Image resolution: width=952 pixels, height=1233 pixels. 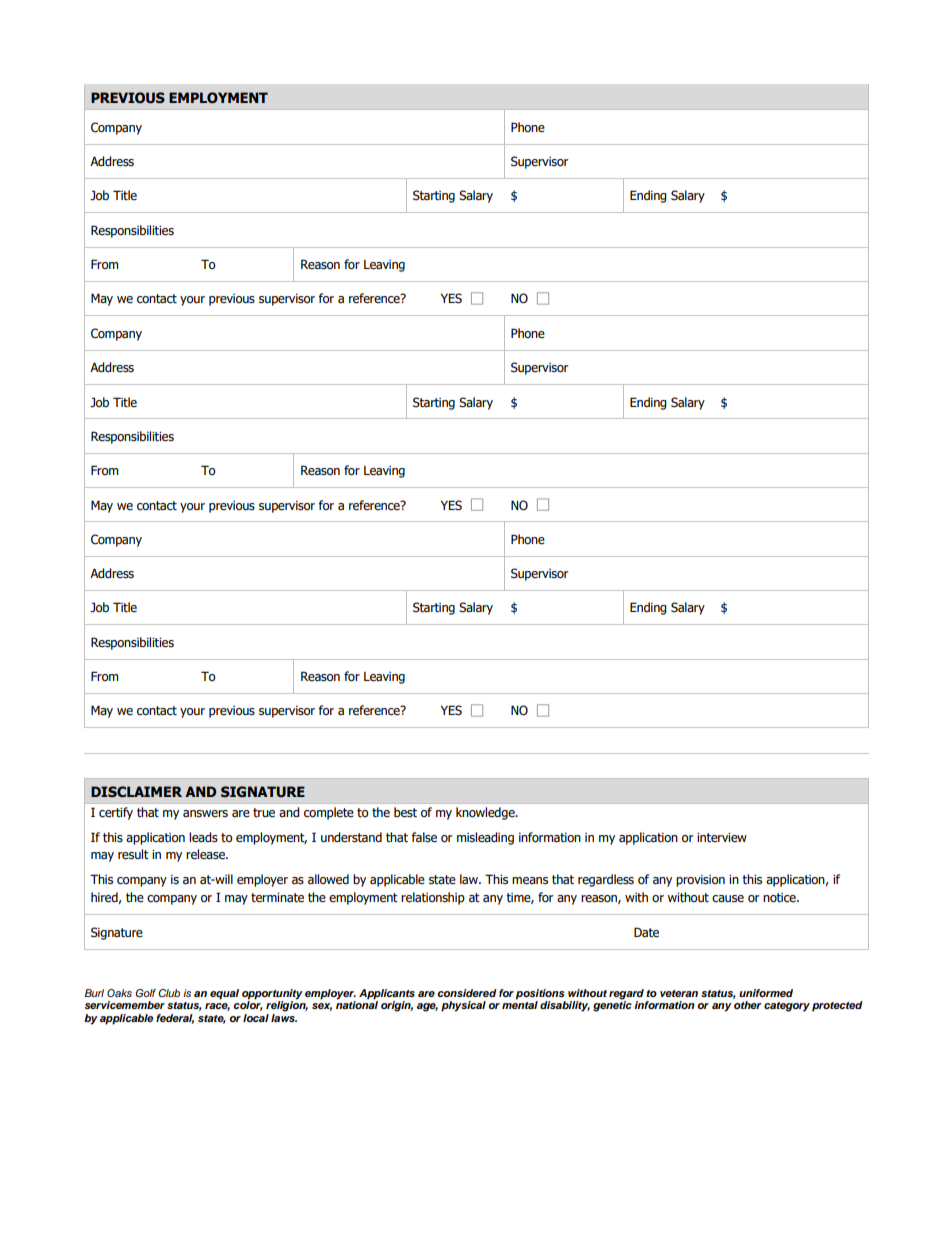 What do you see at coordinates (433, 898) in the page?
I see `relationship` at bounding box center [433, 898].
